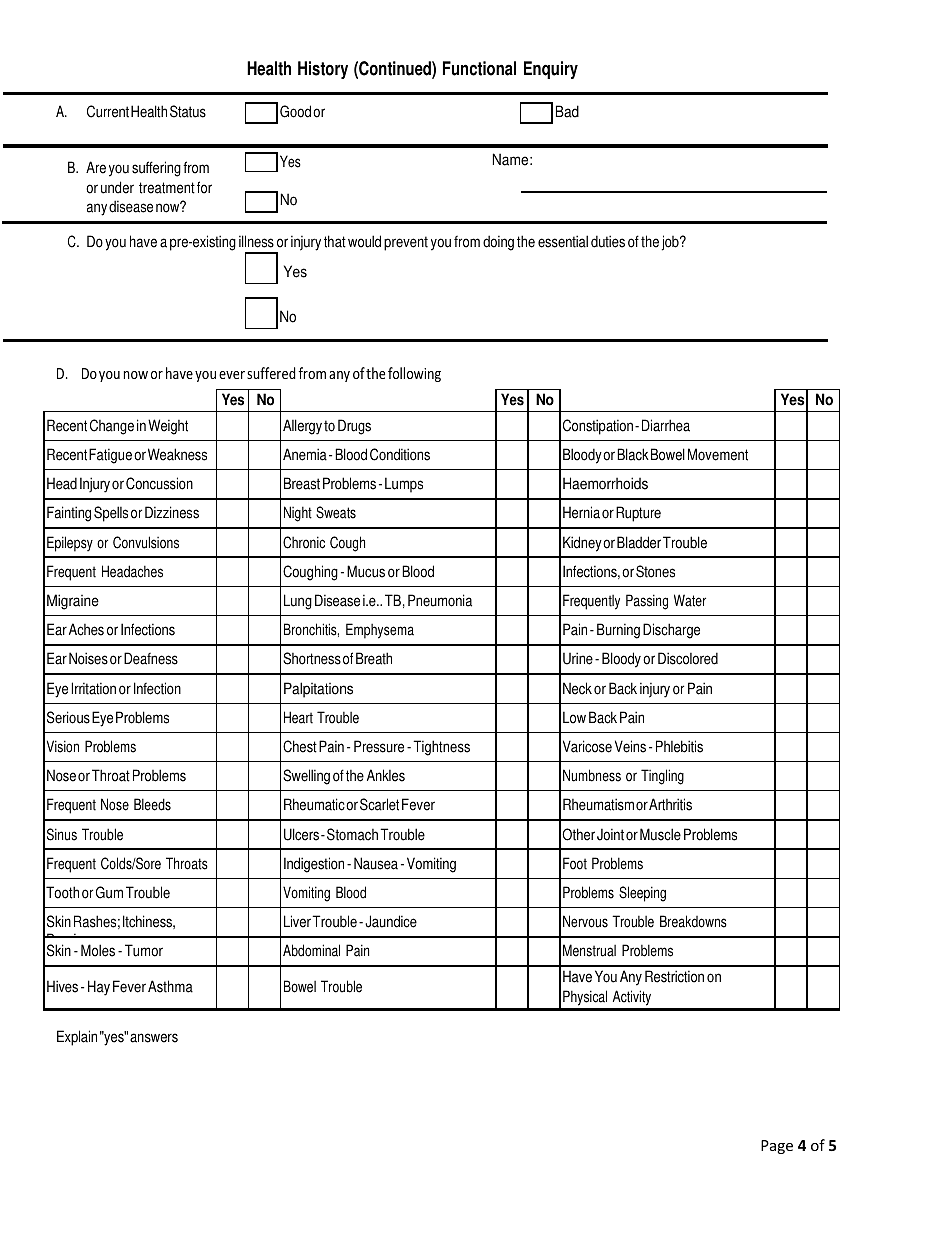 This screenshot has width=952, height=1233. I want to click on Current, so click(108, 111).
